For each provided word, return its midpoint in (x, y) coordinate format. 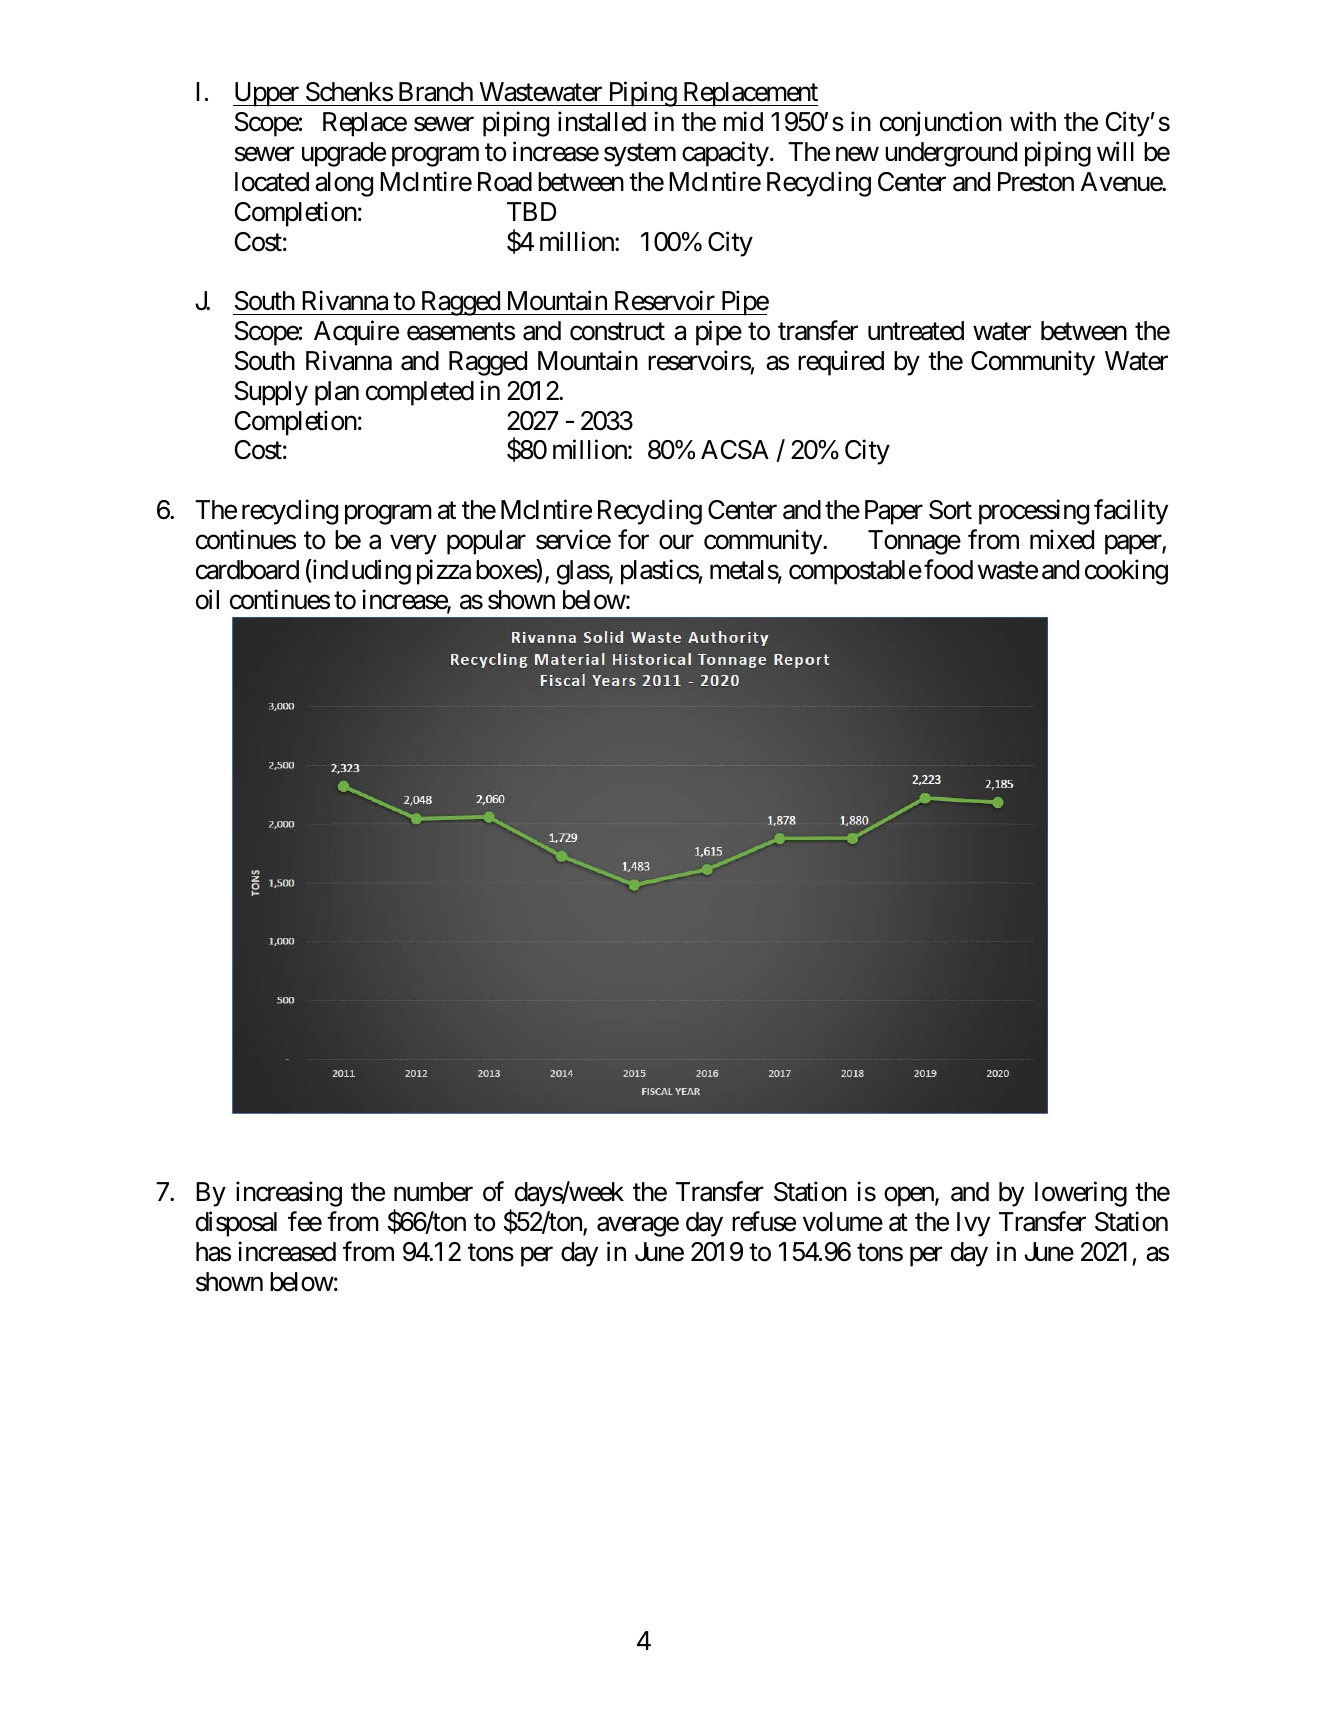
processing (1034, 512)
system (640, 155)
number (433, 1192)
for (633, 539)
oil (207, 599)
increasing (289, 1194)
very (413, 545)
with (1033, 121)
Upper (267, 94)
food (948, 569)
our (676, 542)
